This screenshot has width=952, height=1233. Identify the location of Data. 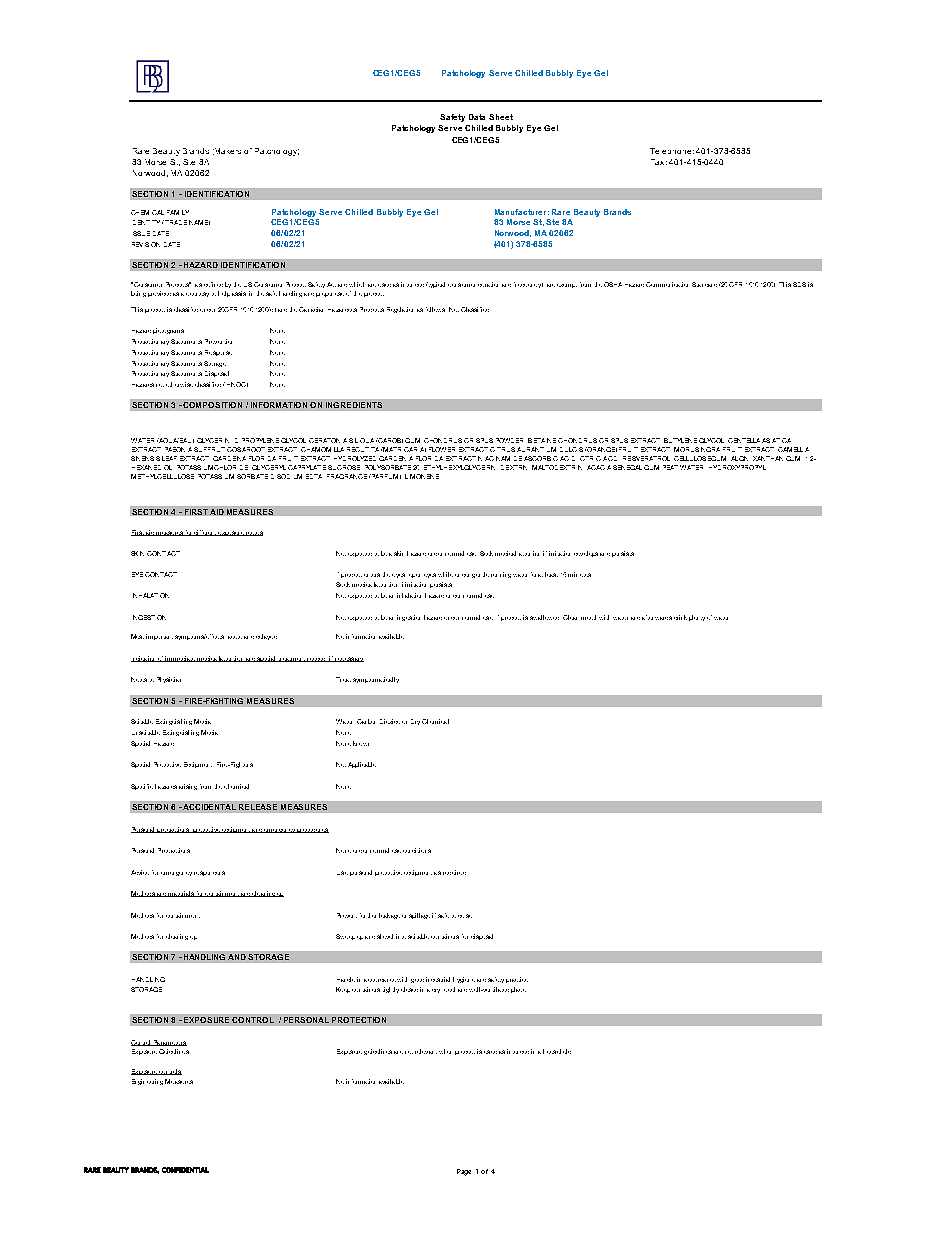
(477, 117).
